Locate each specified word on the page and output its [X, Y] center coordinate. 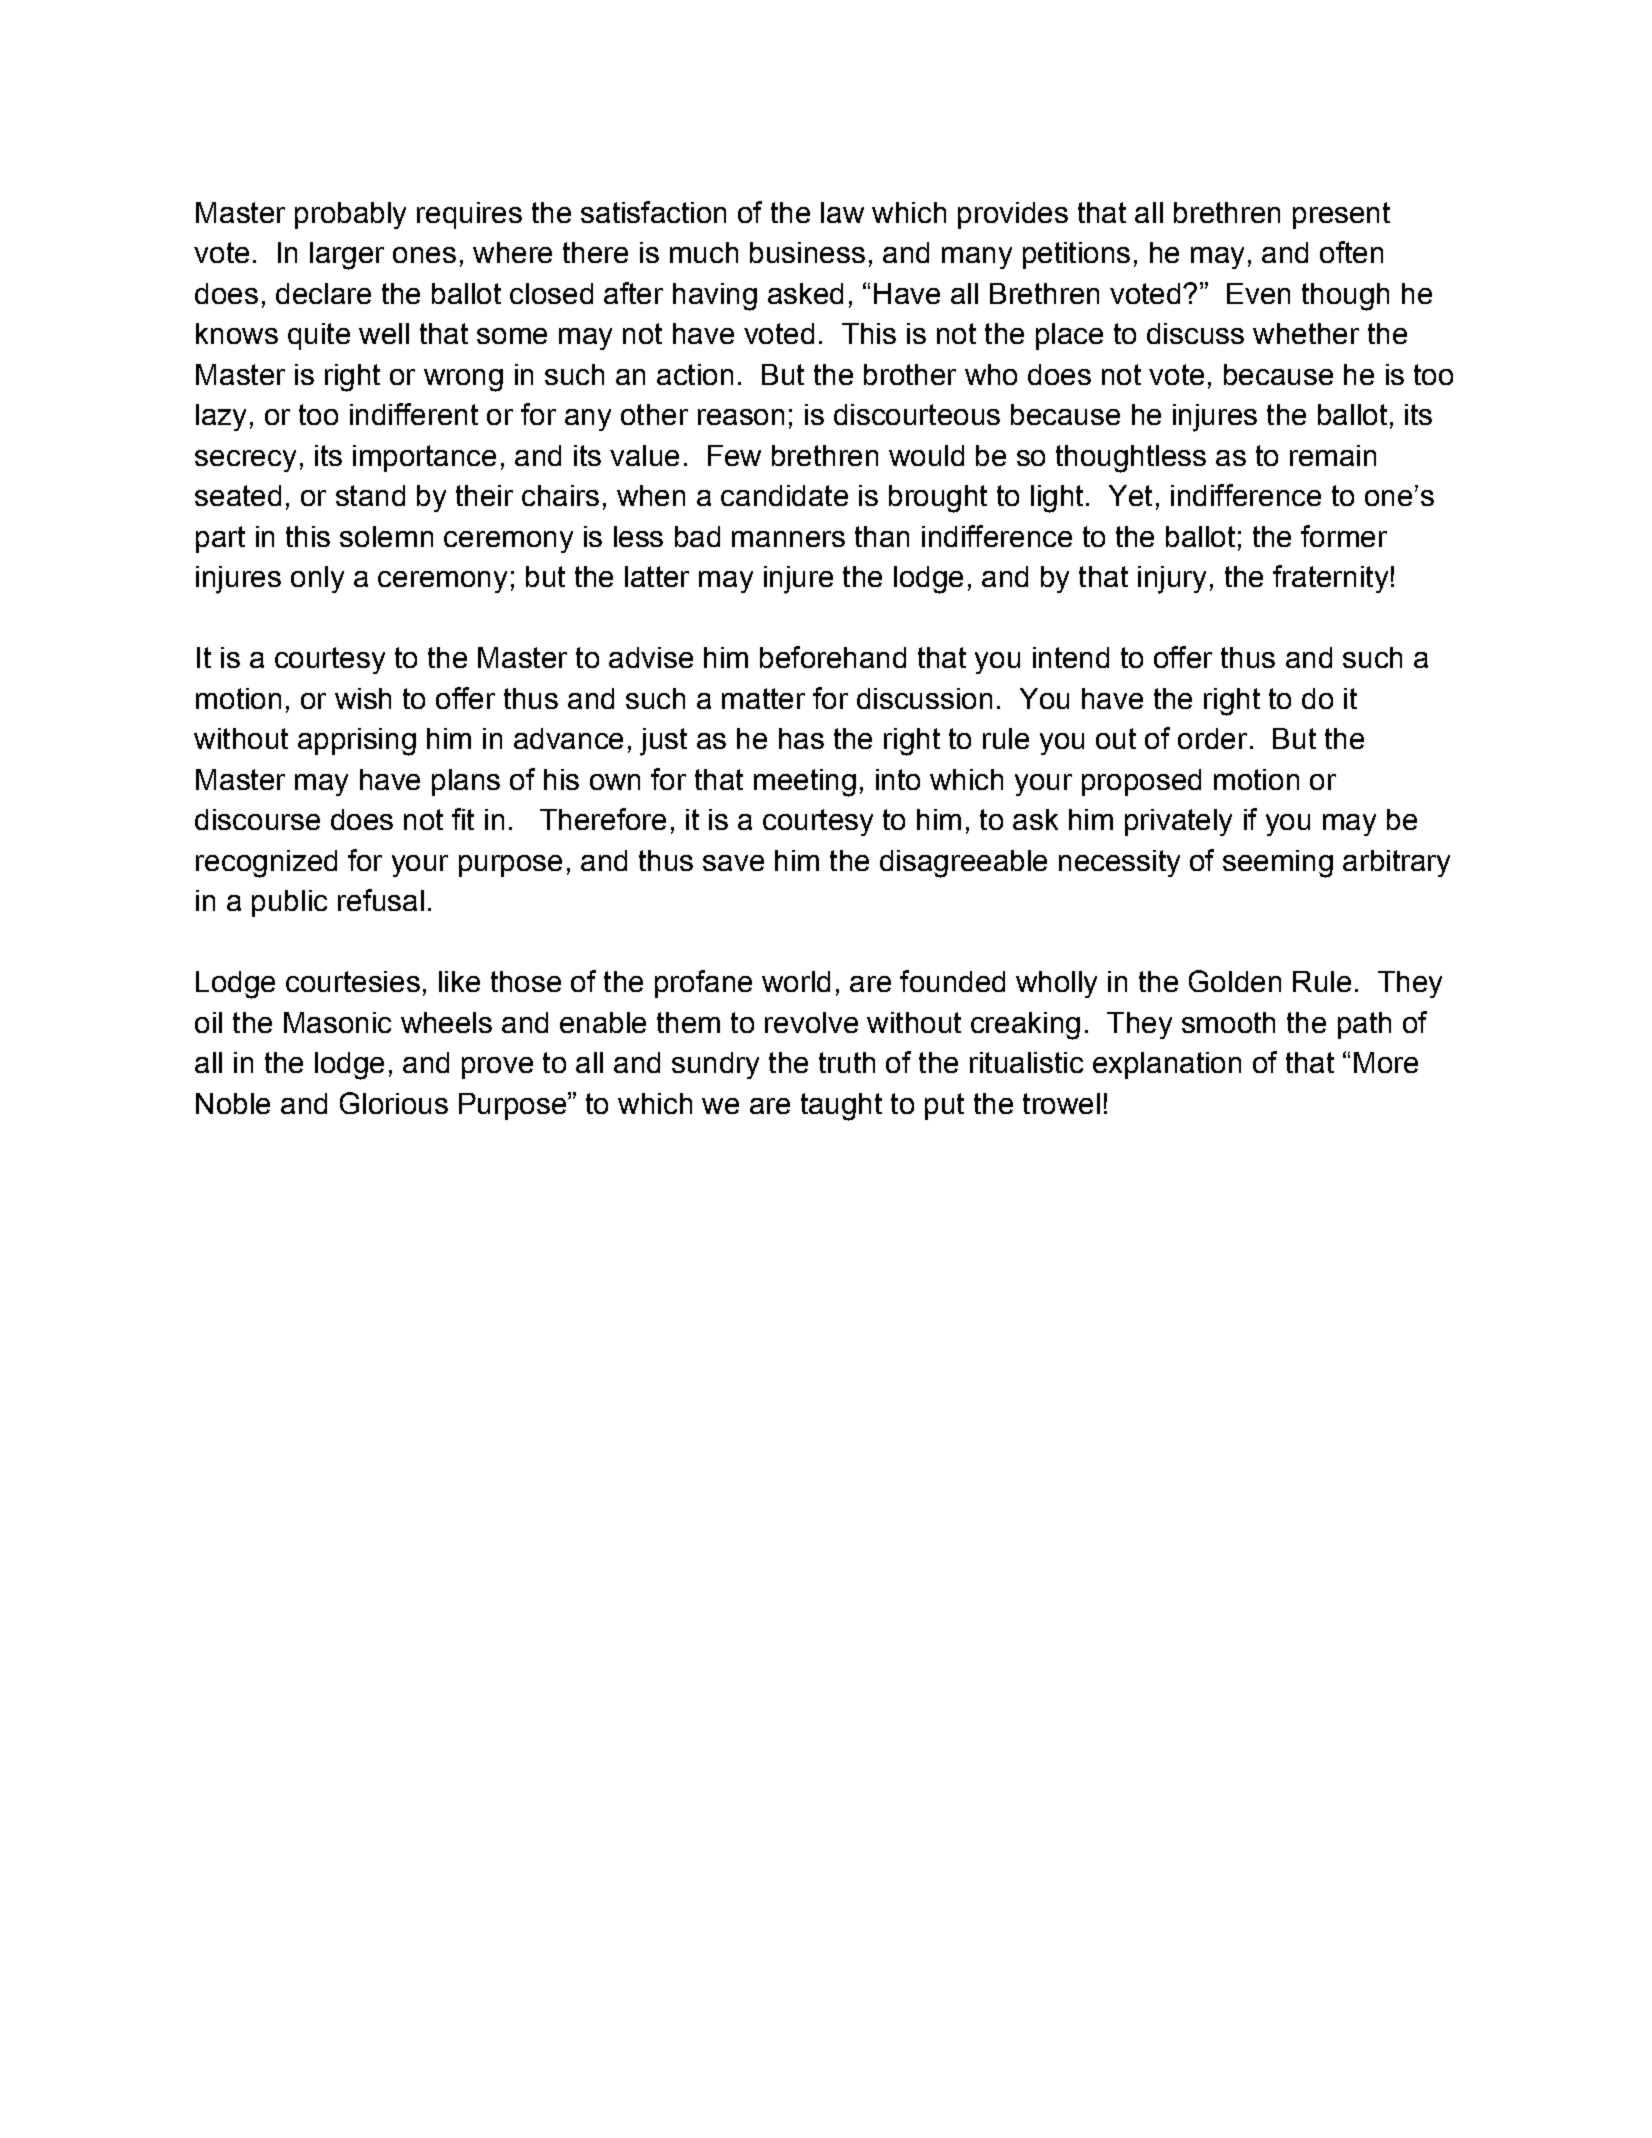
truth [847, 1062]
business [807, 252]
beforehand [833, 657]
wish [363, 698]
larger [347, 256]
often [1351, 252]
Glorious [394, 1103]
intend [1071, 657]
